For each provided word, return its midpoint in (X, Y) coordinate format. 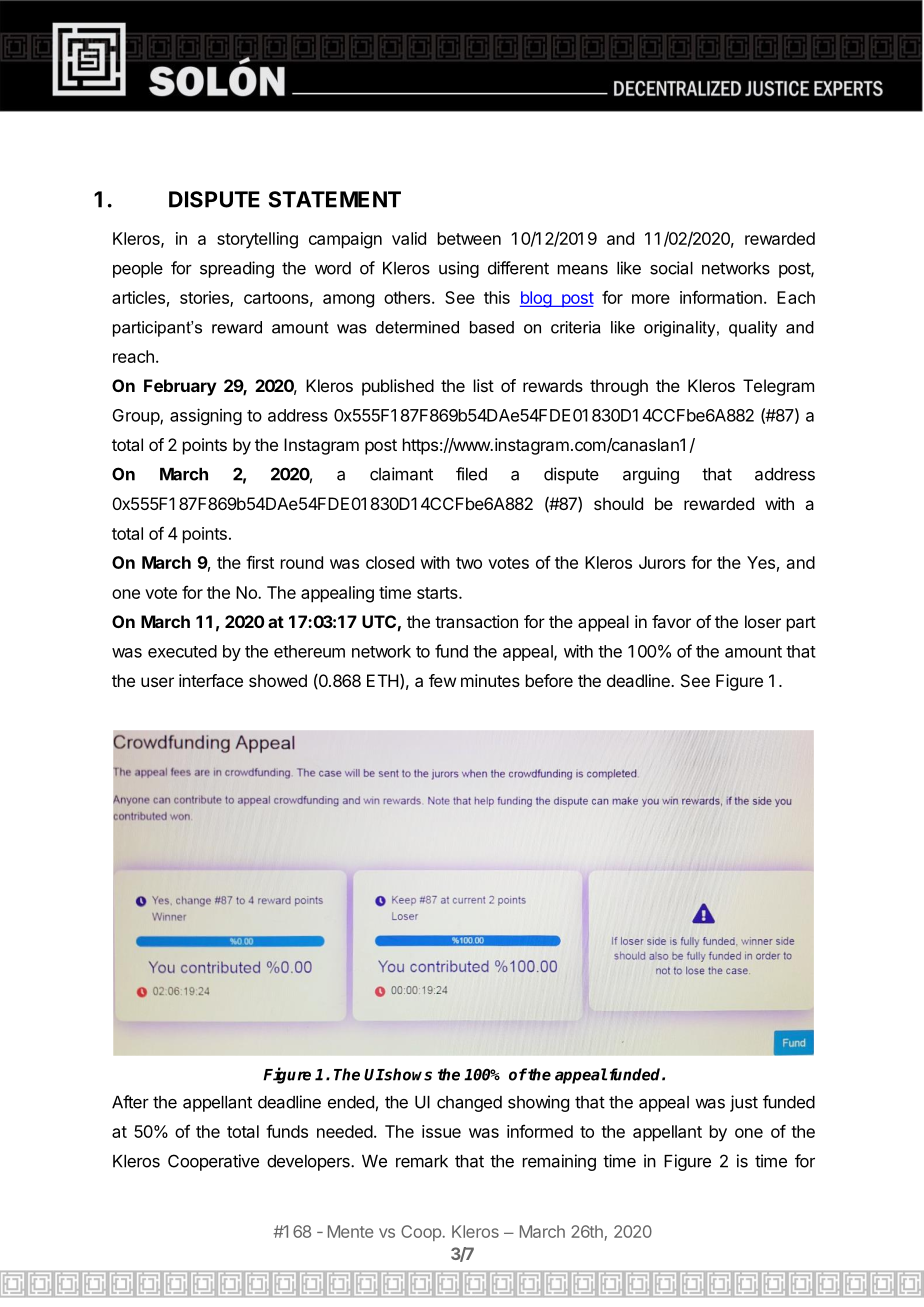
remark (422, 1161)
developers (309, 1163)
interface (211, 680)
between (469, 238)
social (671, 268)
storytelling (257, 240)
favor (671, 621)
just (744, 1103)
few (442, 680)
